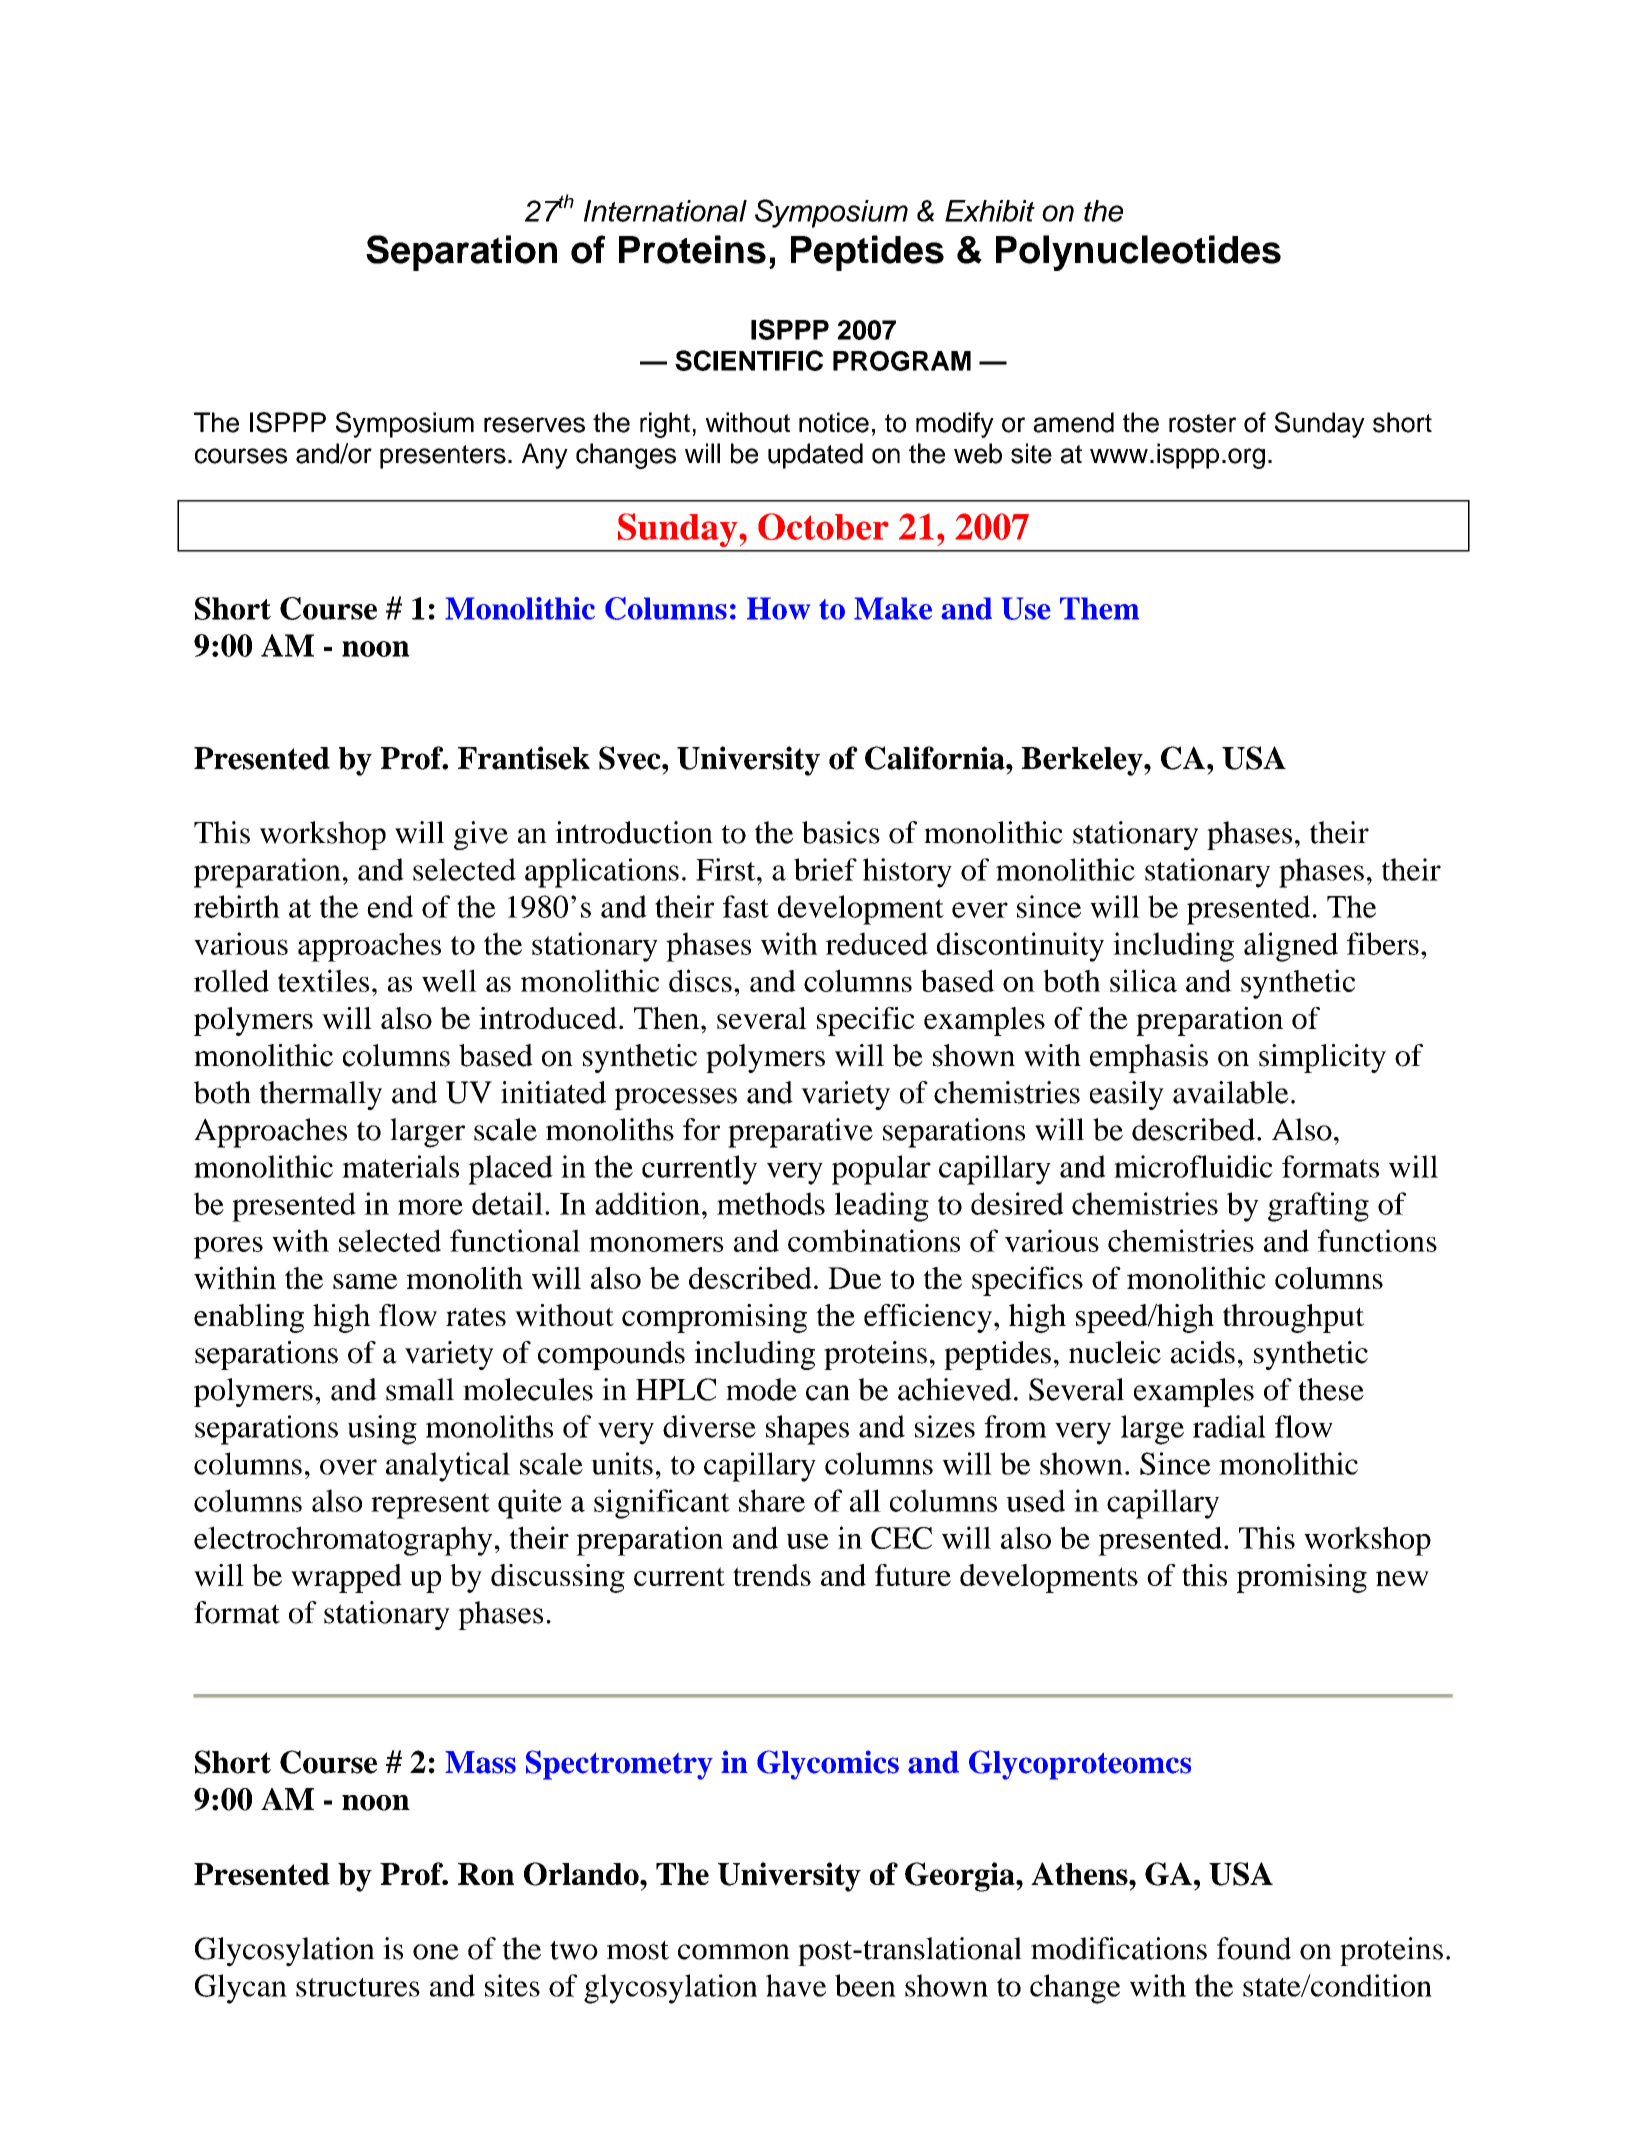 This image has width=1647, height=2131. Describe the element at coordinates (481, 835) in the image. I see `give` at that location.
